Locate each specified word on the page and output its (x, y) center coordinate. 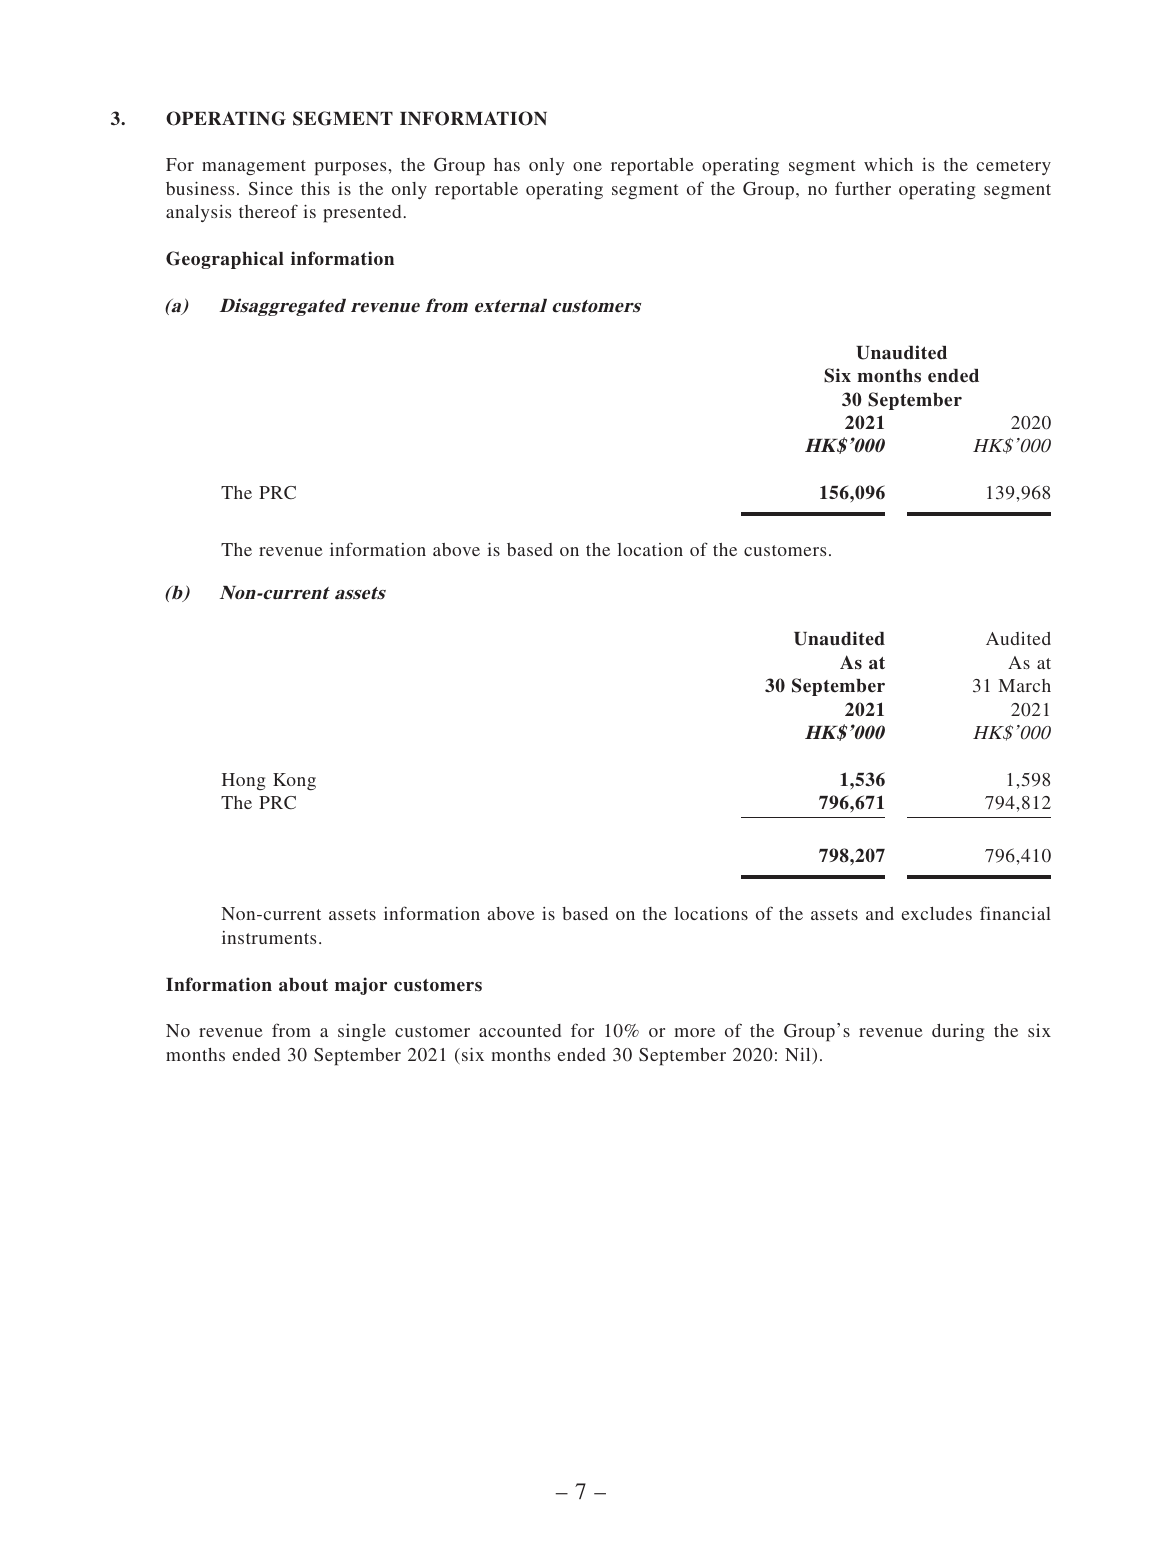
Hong (243, 781)
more (694, 1032)
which (888, 164)
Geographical (225, 260)
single (362, 1033)
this (315, 188)
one (587, 166)
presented (362, 214)
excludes (937, 913)
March (1025, 685)
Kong (294, 781)
